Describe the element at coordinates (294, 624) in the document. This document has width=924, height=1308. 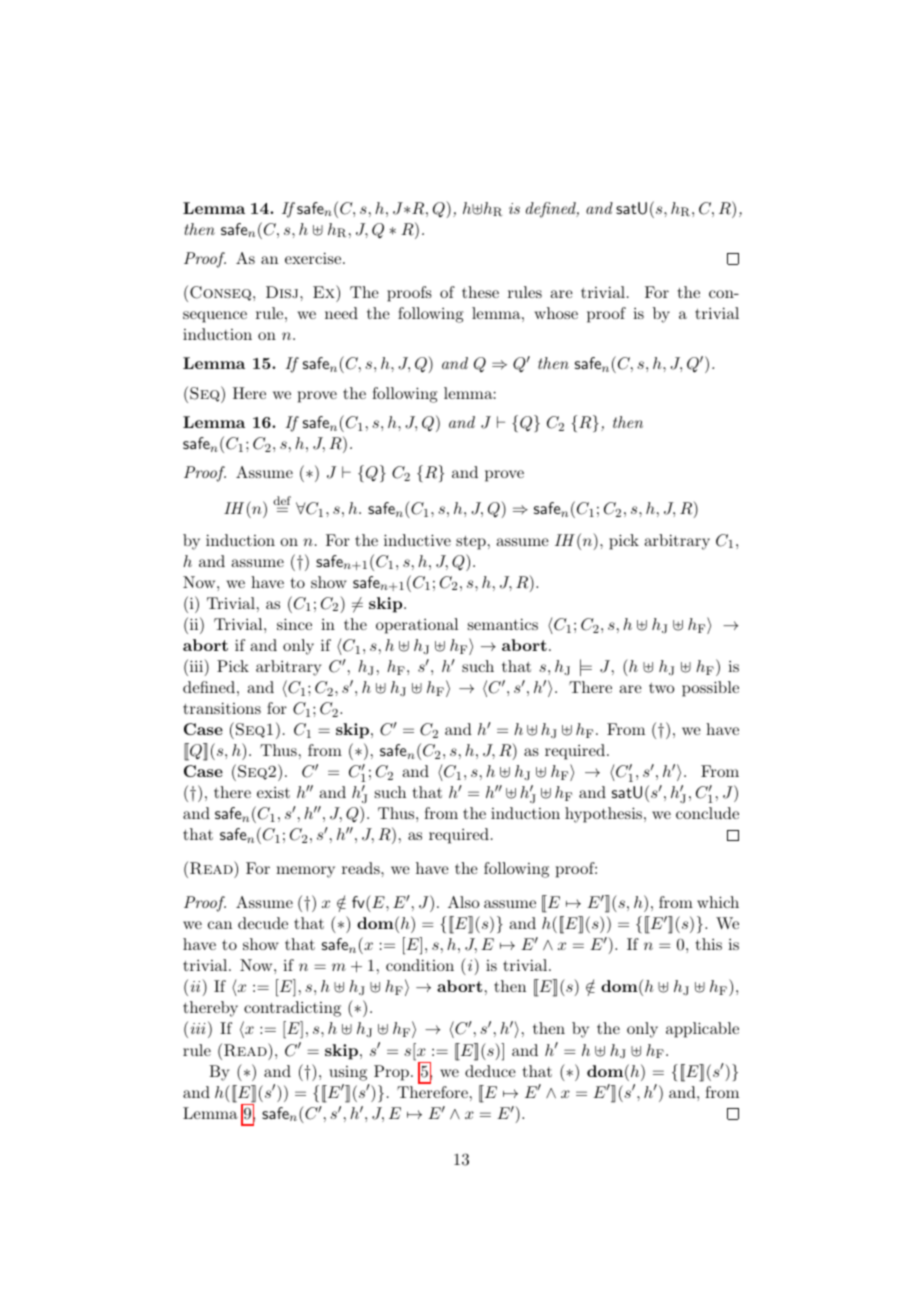
I see `since` at that location.
